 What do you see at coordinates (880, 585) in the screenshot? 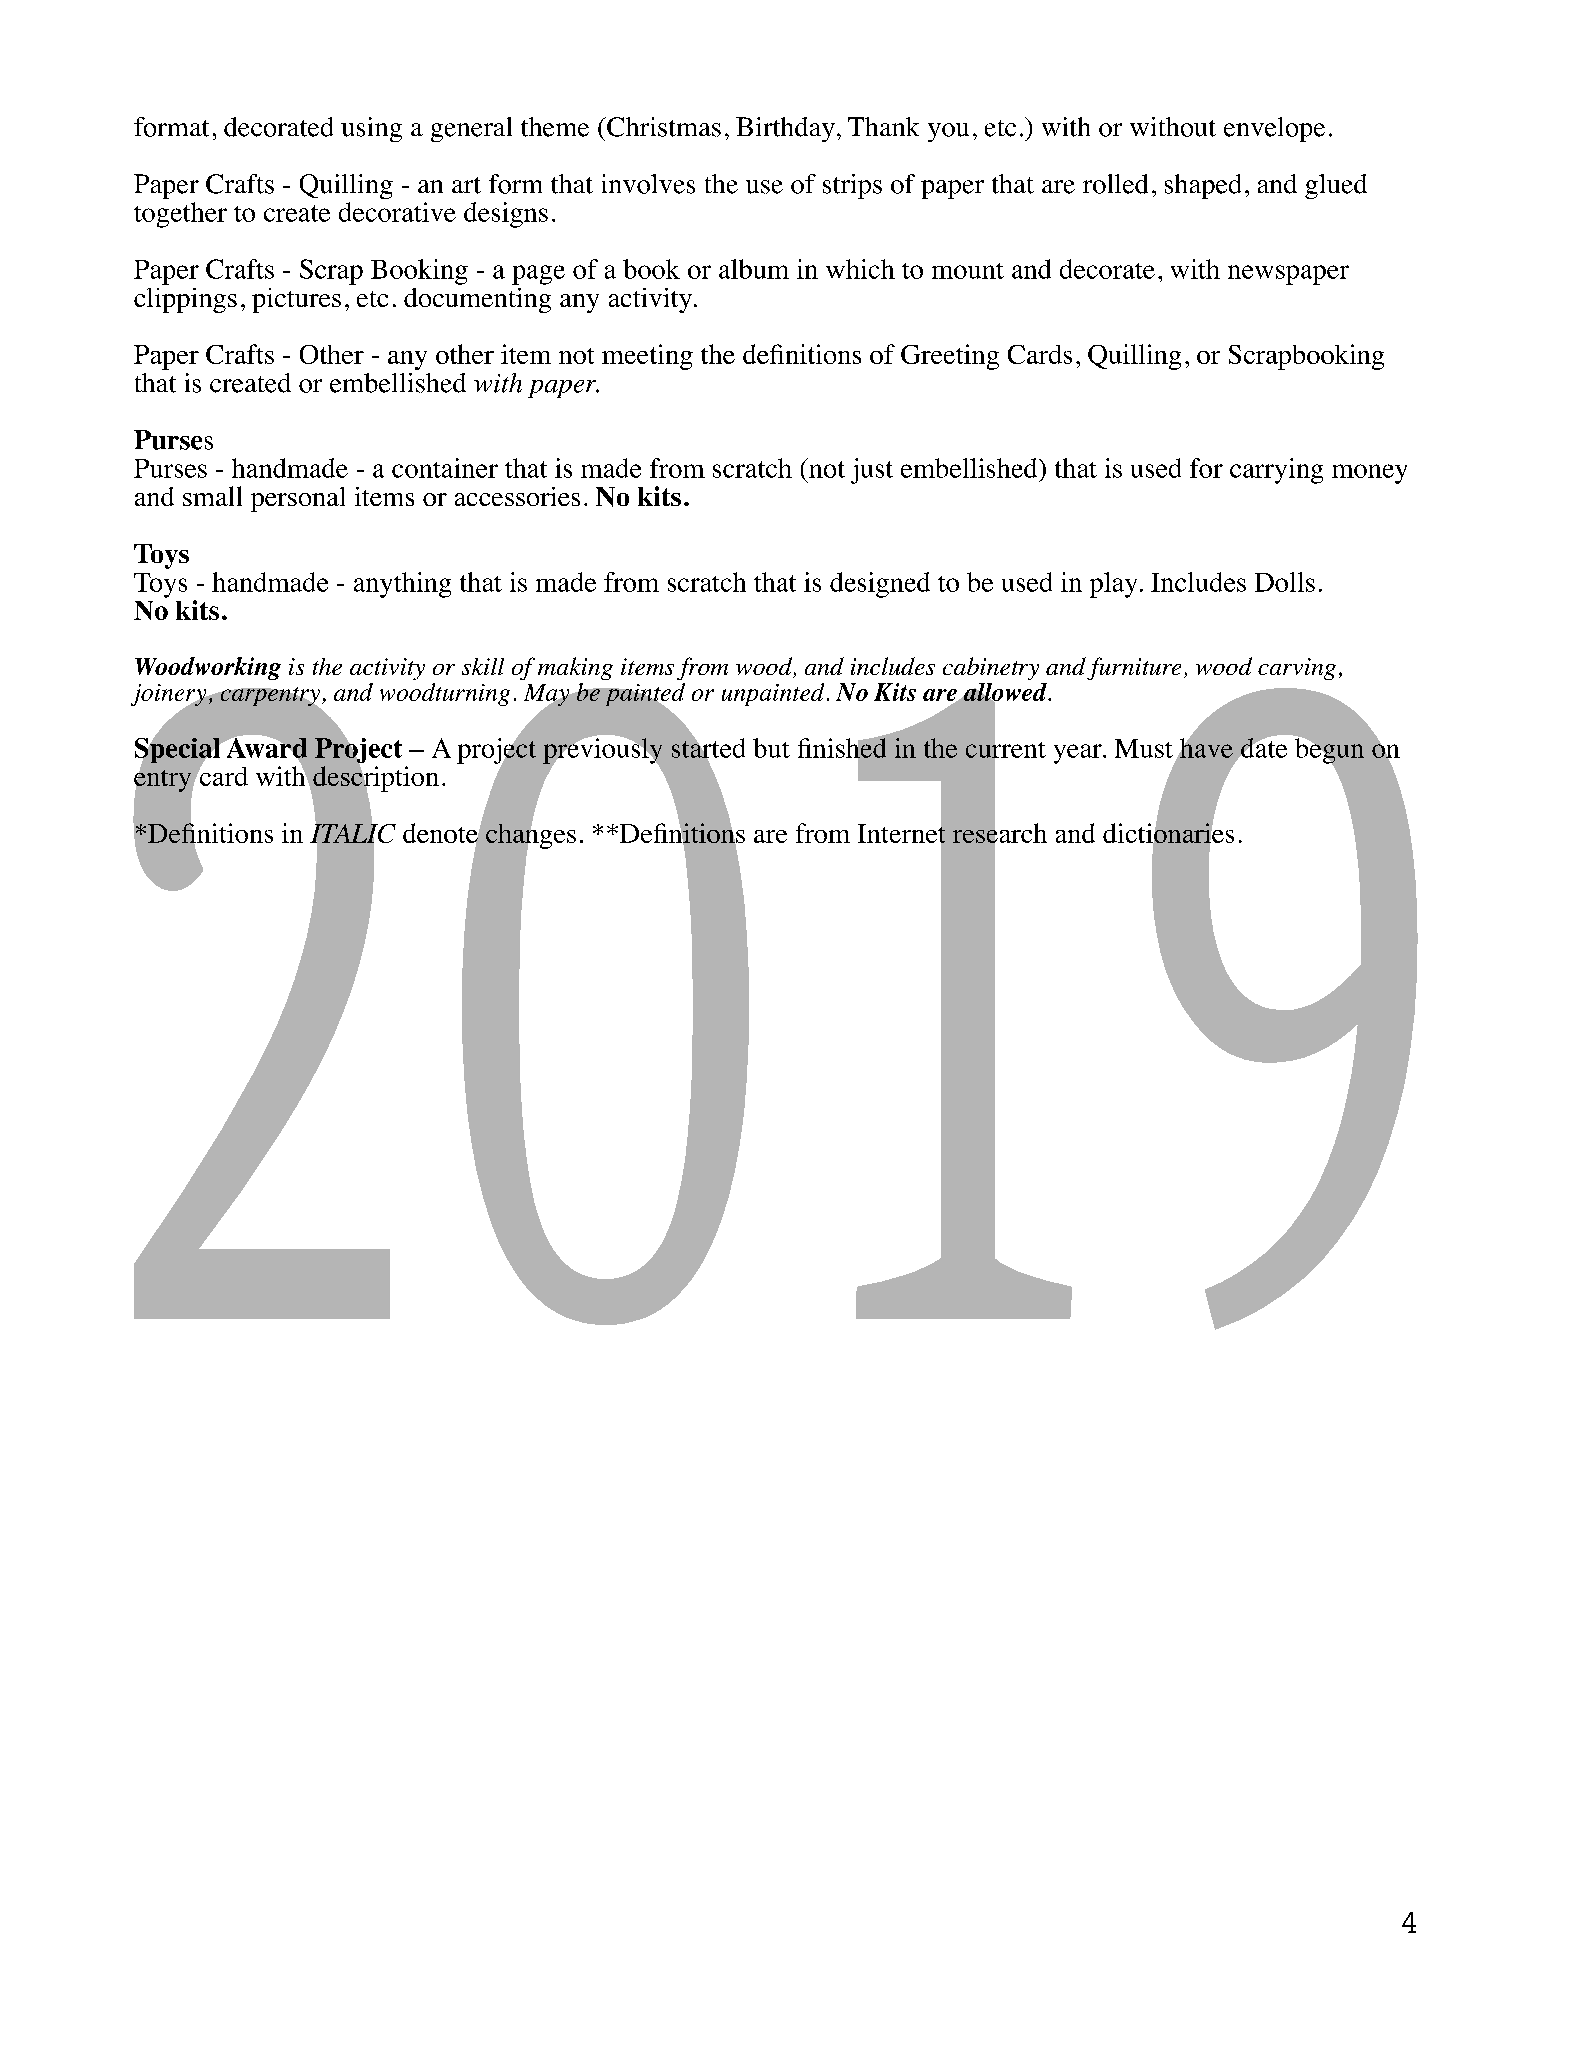
I see `designed` at bounding box center [880, 585].
